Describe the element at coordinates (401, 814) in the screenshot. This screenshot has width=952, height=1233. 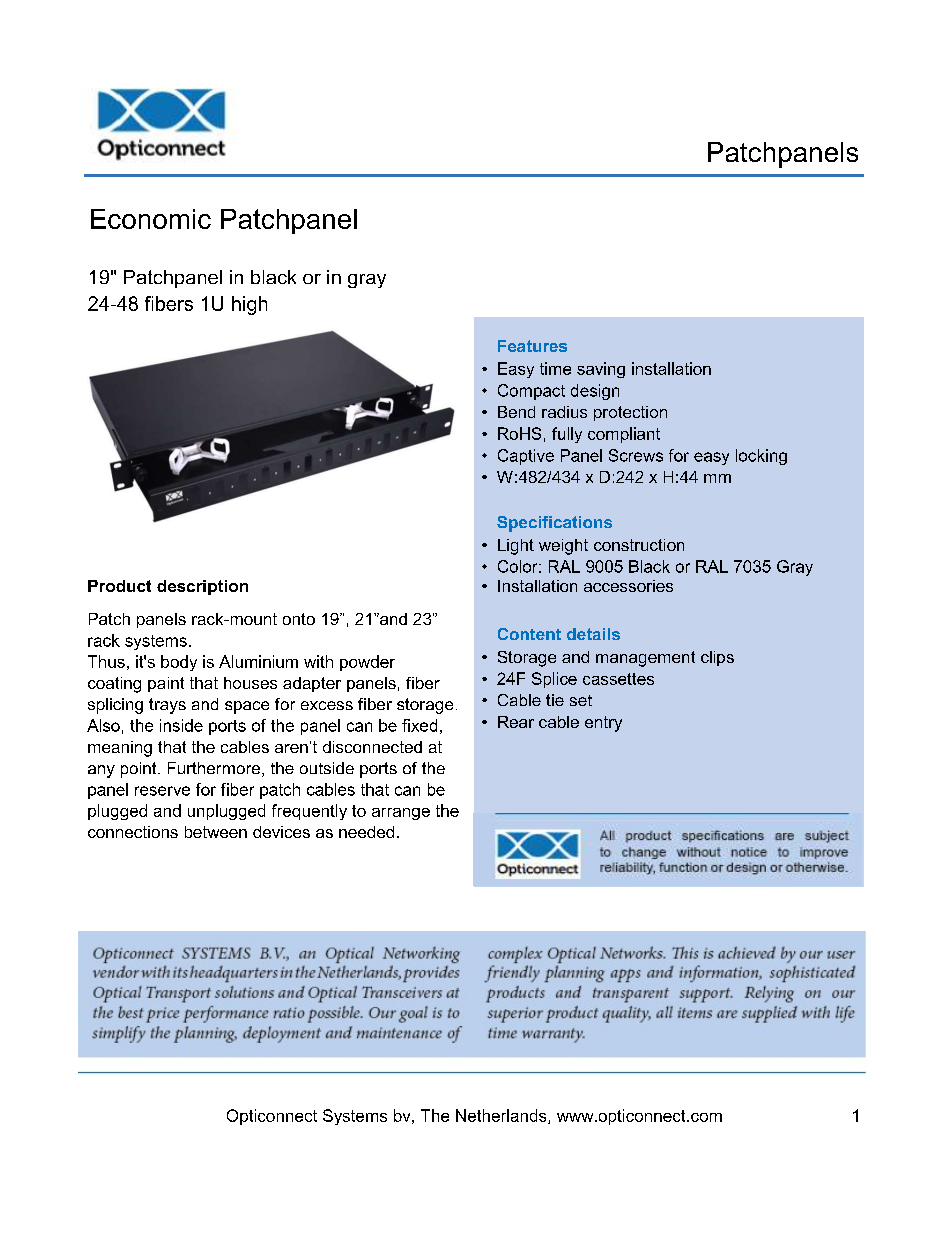
I see `arrange` at that location.
